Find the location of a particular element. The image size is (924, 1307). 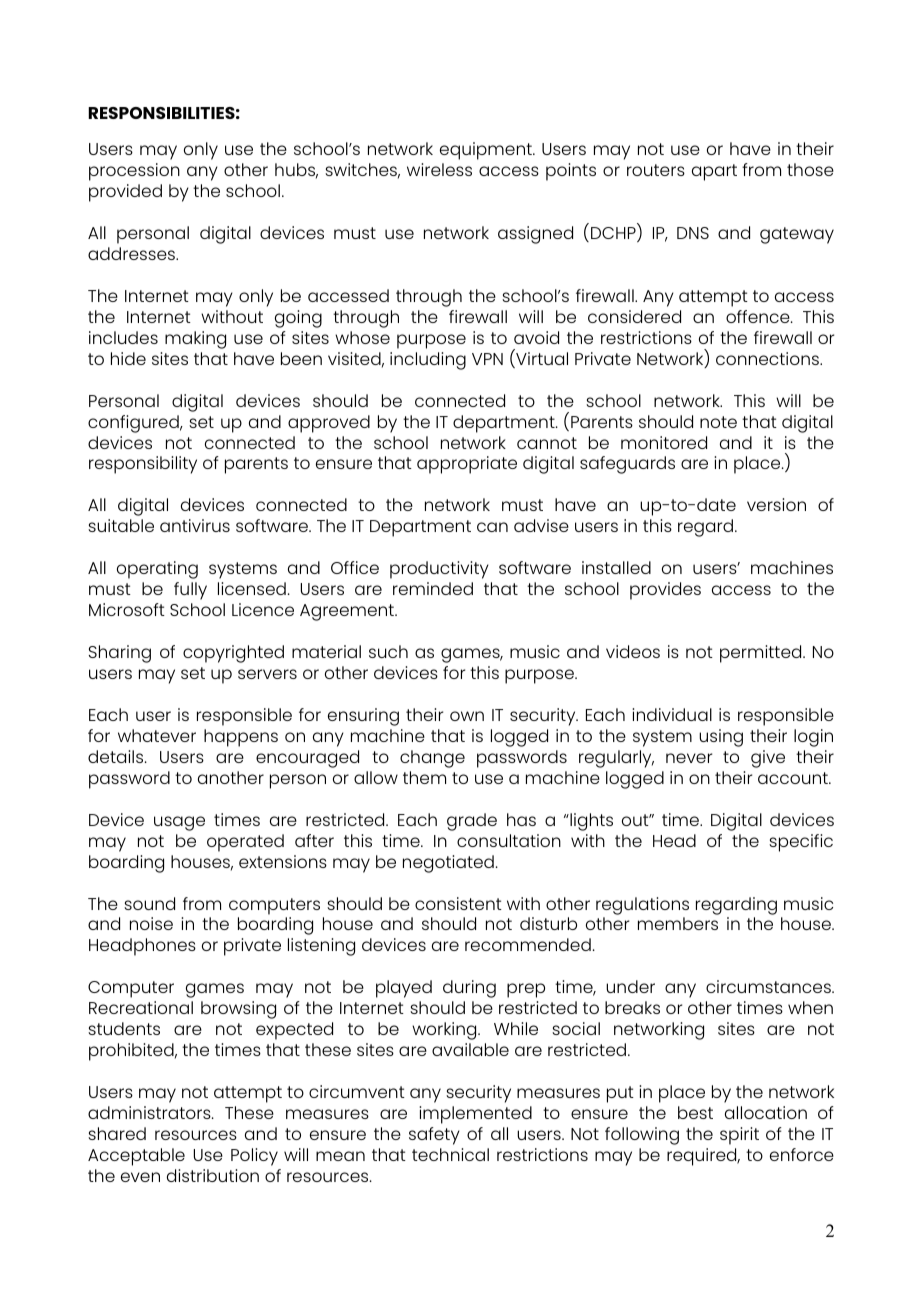

procession is located at coordinates (134, 172).
